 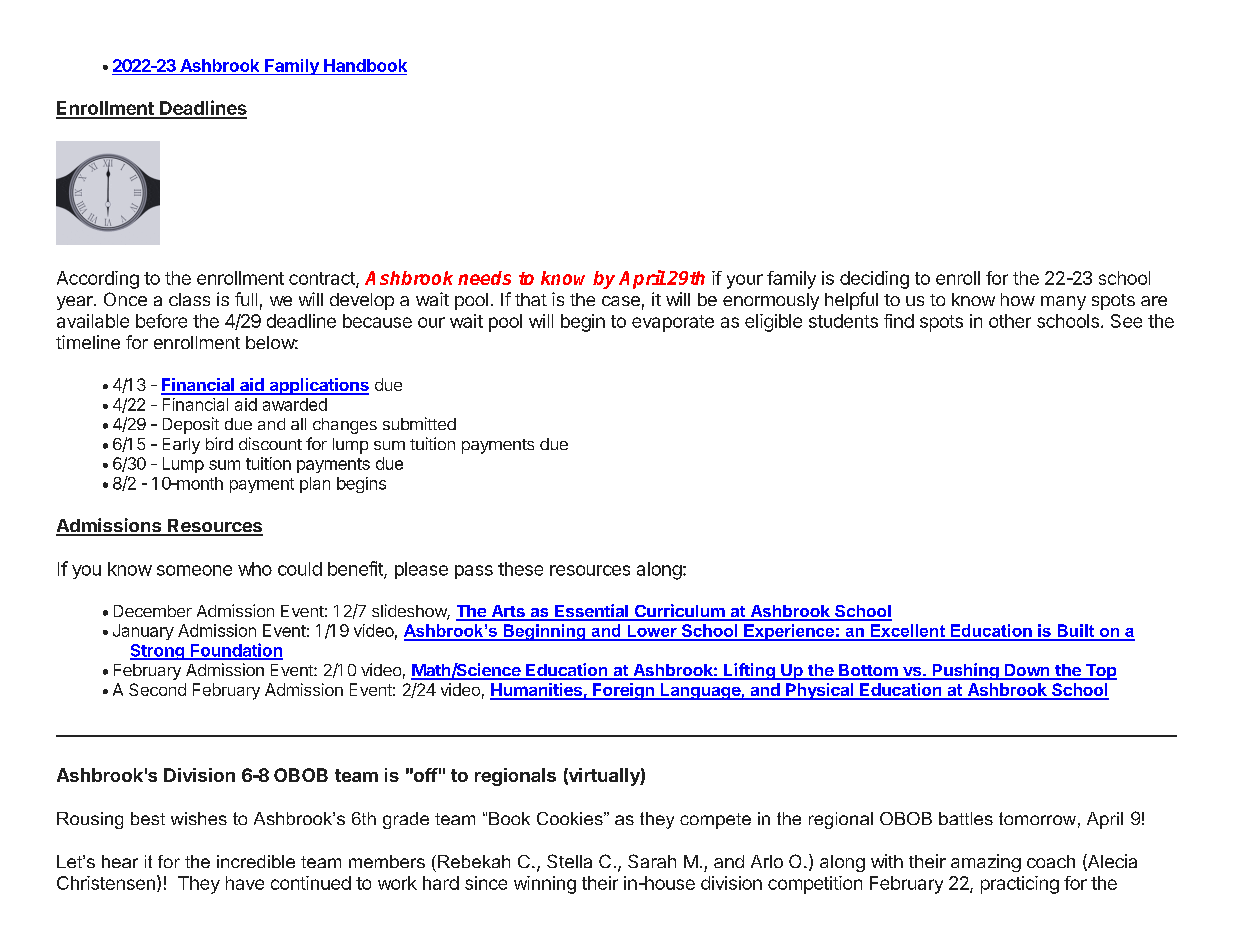 What do you see at coordinates (315, 485) in the screenshot?
I see `plan` at bounding box center [315, 485].
